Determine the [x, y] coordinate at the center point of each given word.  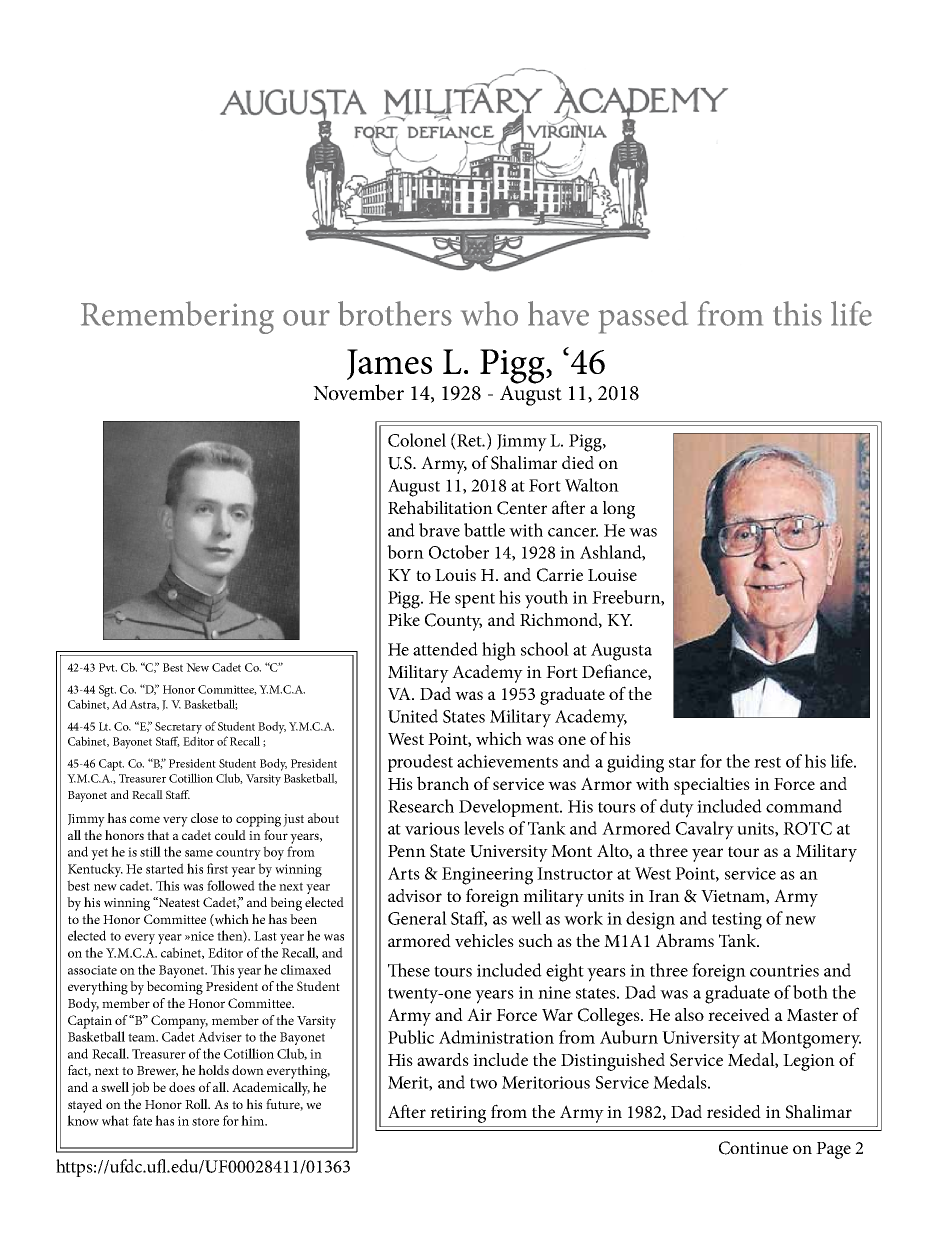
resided [734, 1111]
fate [142, 1120]
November [358, 392]
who [489, 313]
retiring [458, 1114]
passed [643, 317]
